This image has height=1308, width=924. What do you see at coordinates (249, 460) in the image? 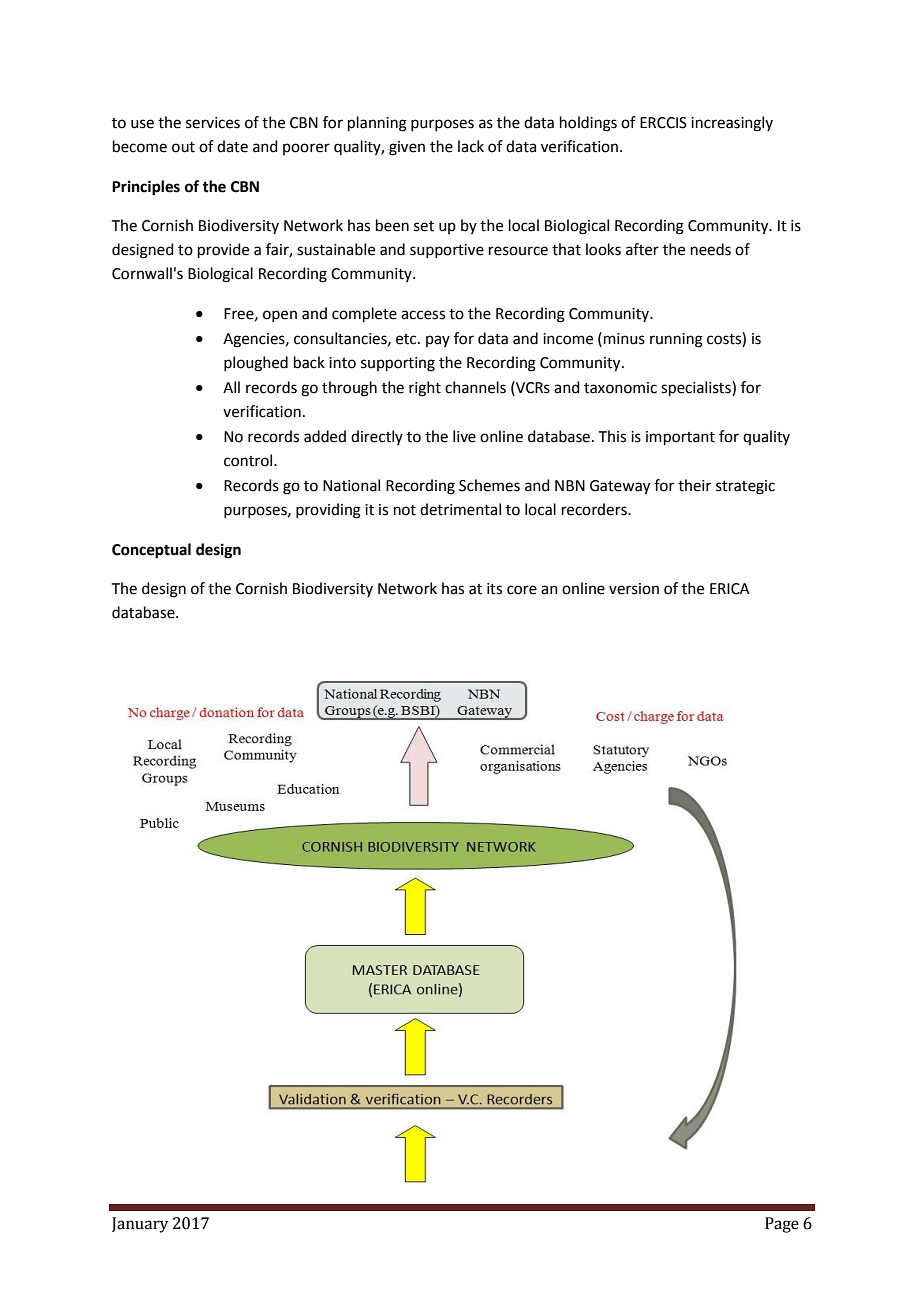
I see `control` at bounding box center [249, 460].
